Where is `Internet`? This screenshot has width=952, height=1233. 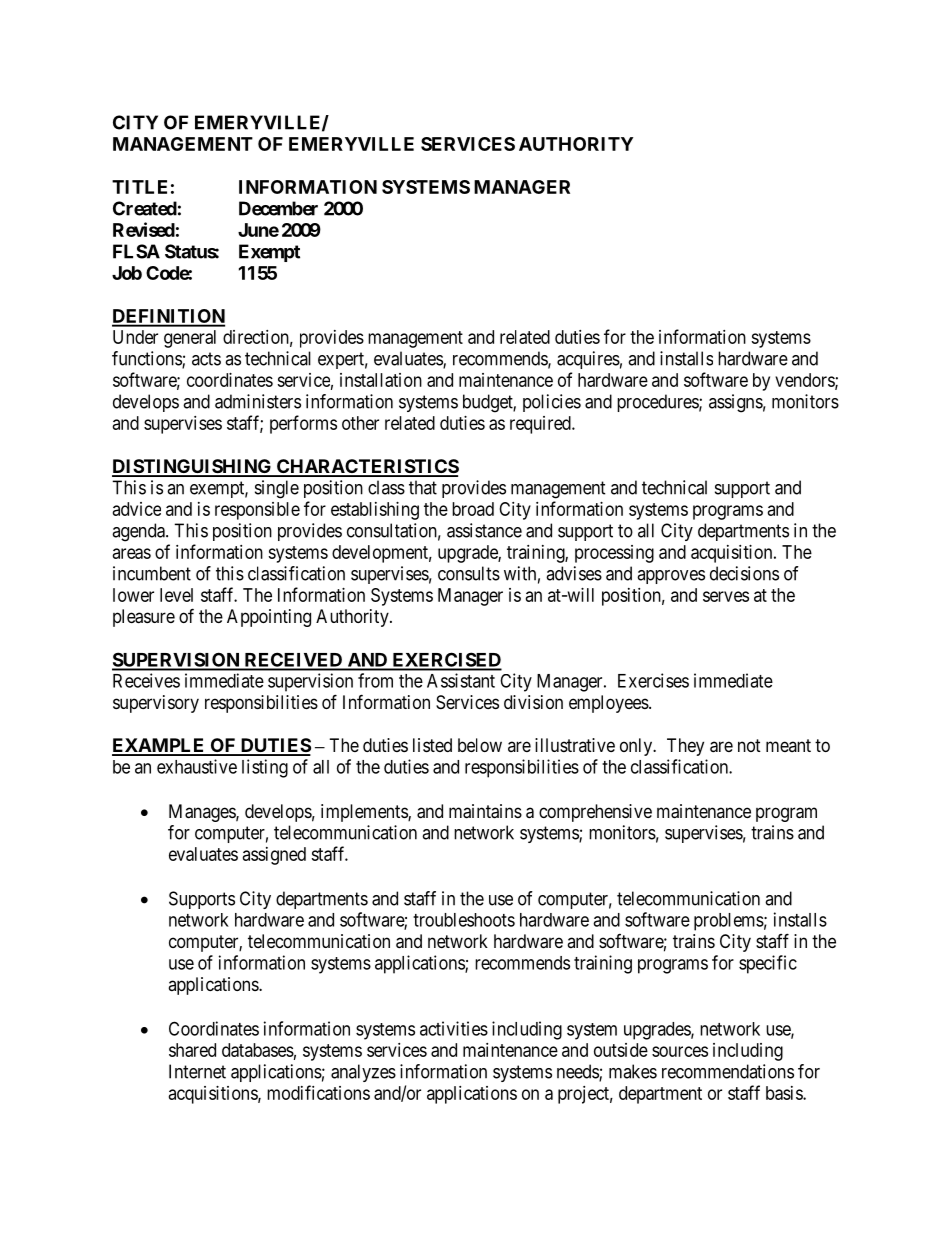
Internet is located at coordinates (197, 1071).
